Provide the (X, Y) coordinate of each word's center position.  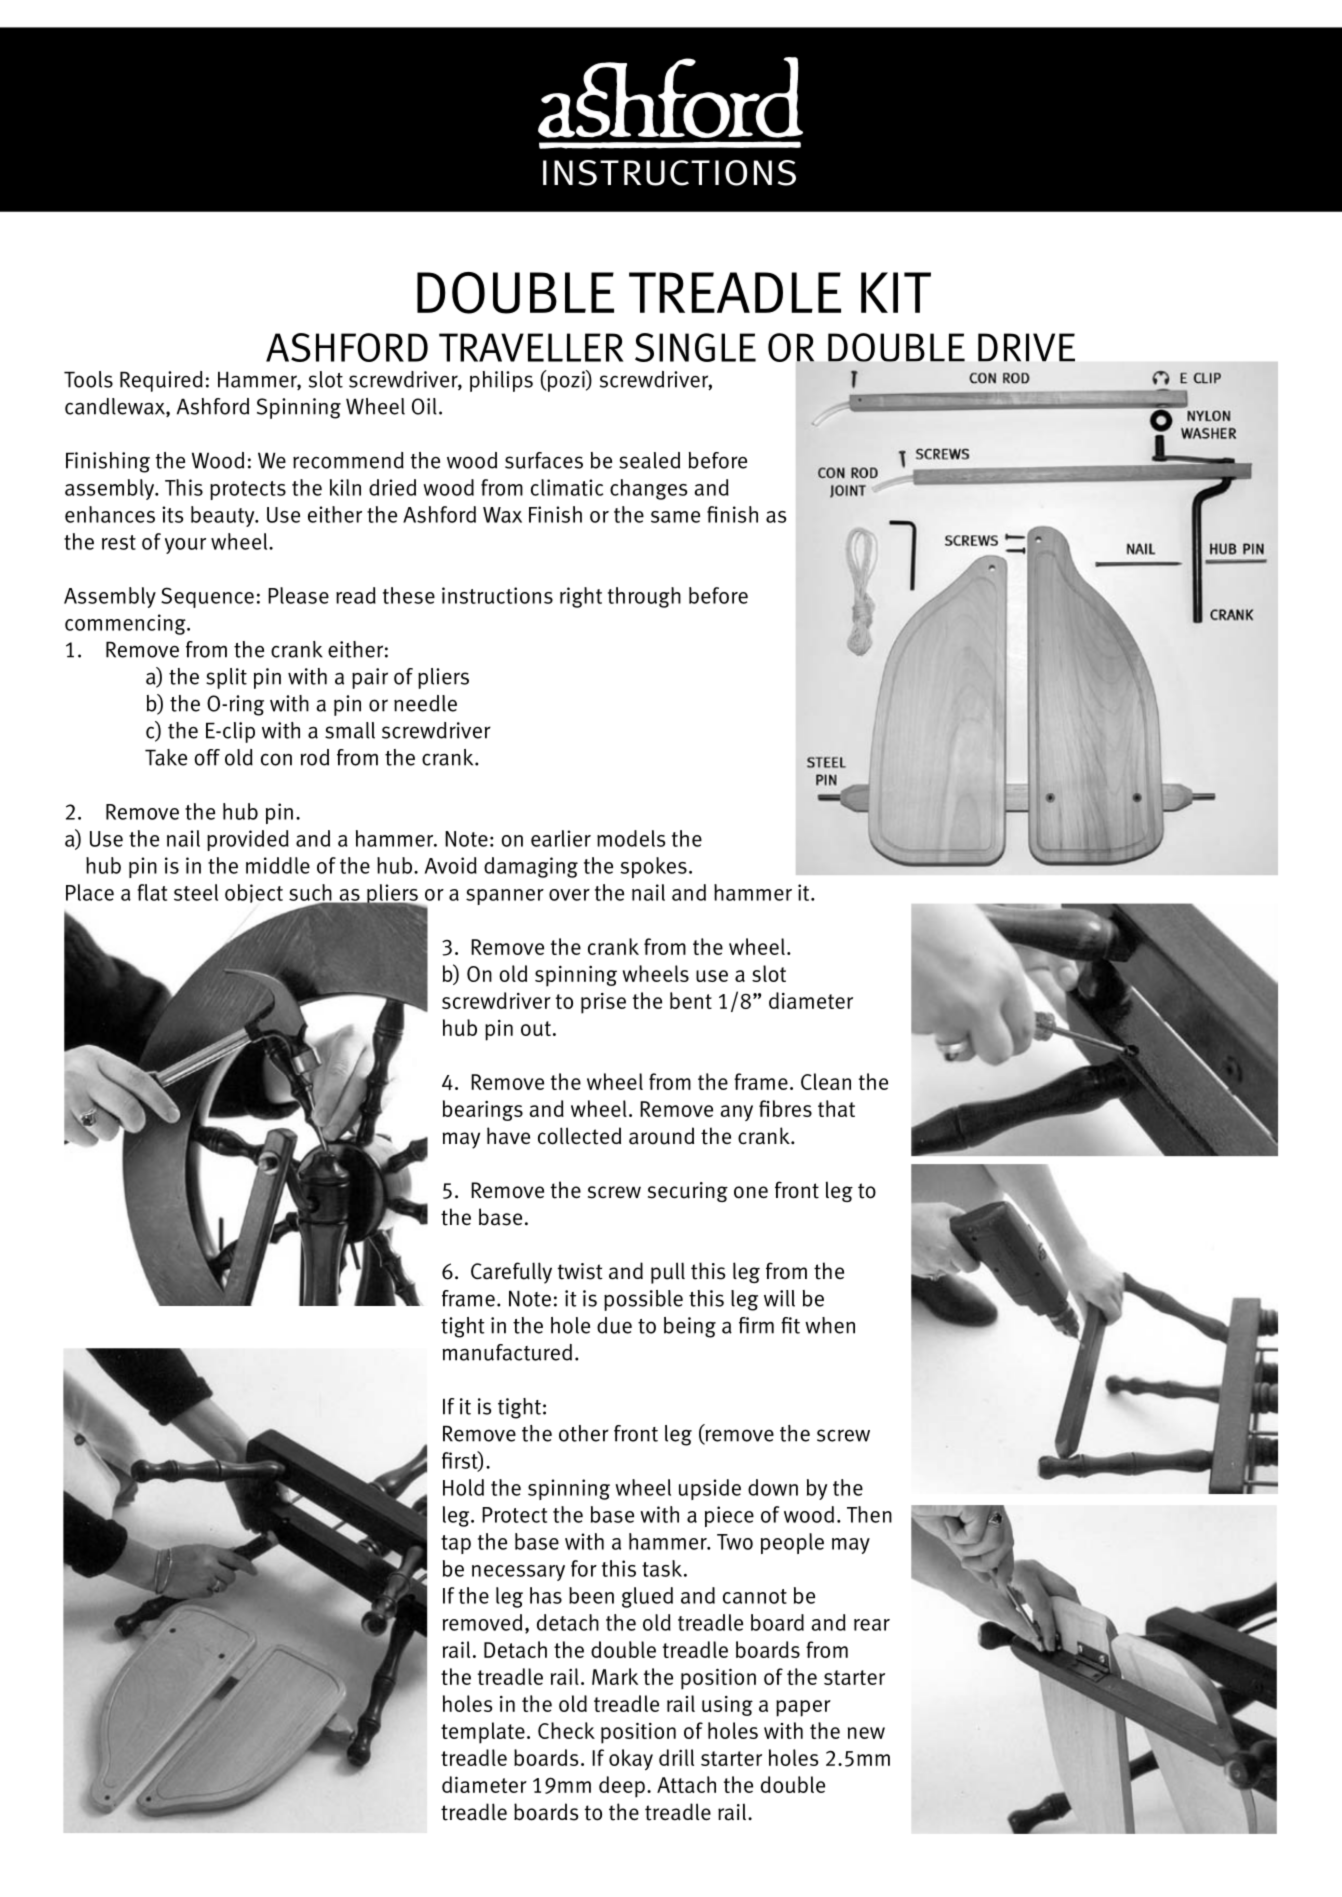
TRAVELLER (531, 347)
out (536, 1028)
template (483, 1733)
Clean (826, 1081)
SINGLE (695, 347)
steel (196, 892)
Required (161, 381)
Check (566, 1730)
